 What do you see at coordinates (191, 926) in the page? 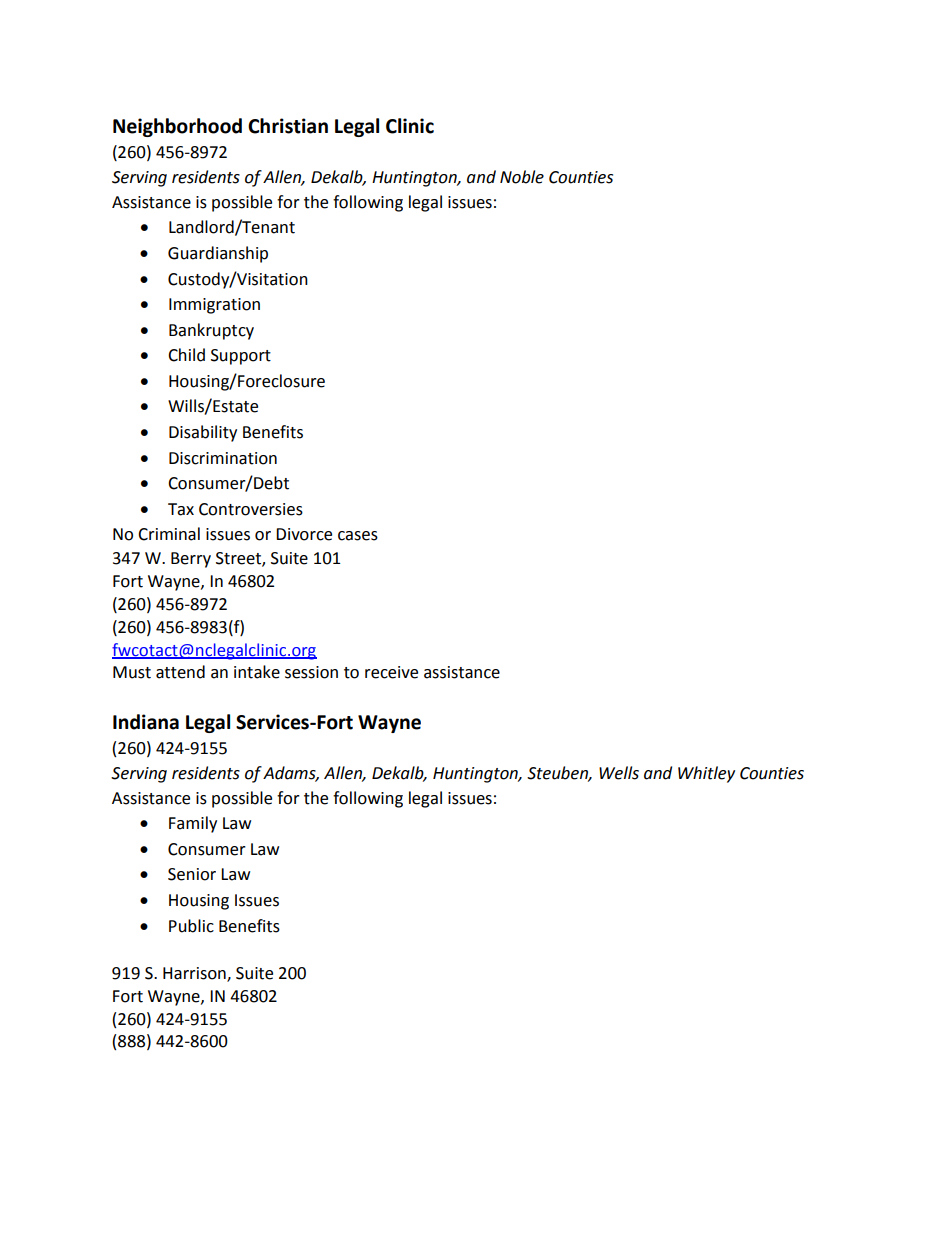
I see `Public` at bounding box center [191, 926].
